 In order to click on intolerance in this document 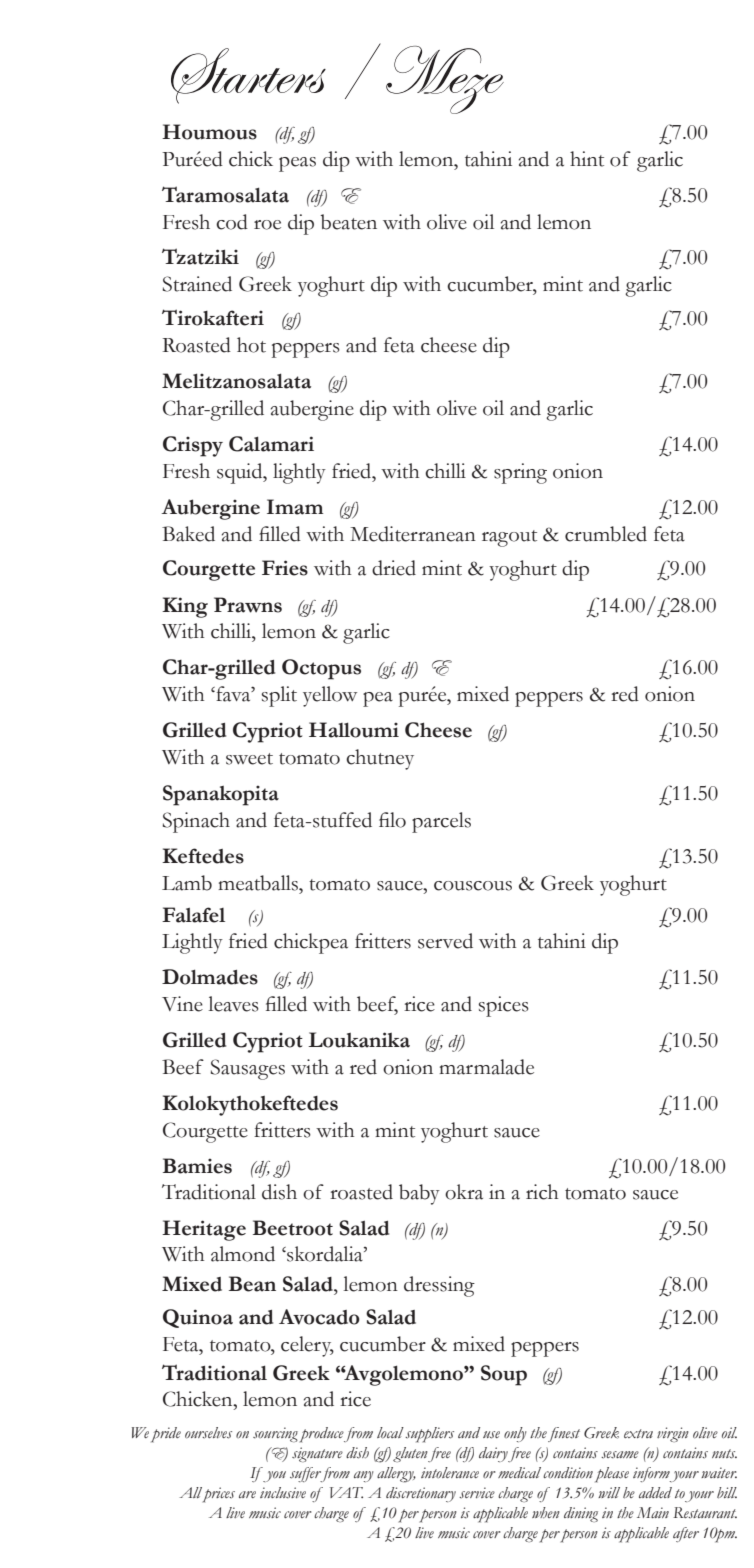, I will do `click(450, 1472)`.
